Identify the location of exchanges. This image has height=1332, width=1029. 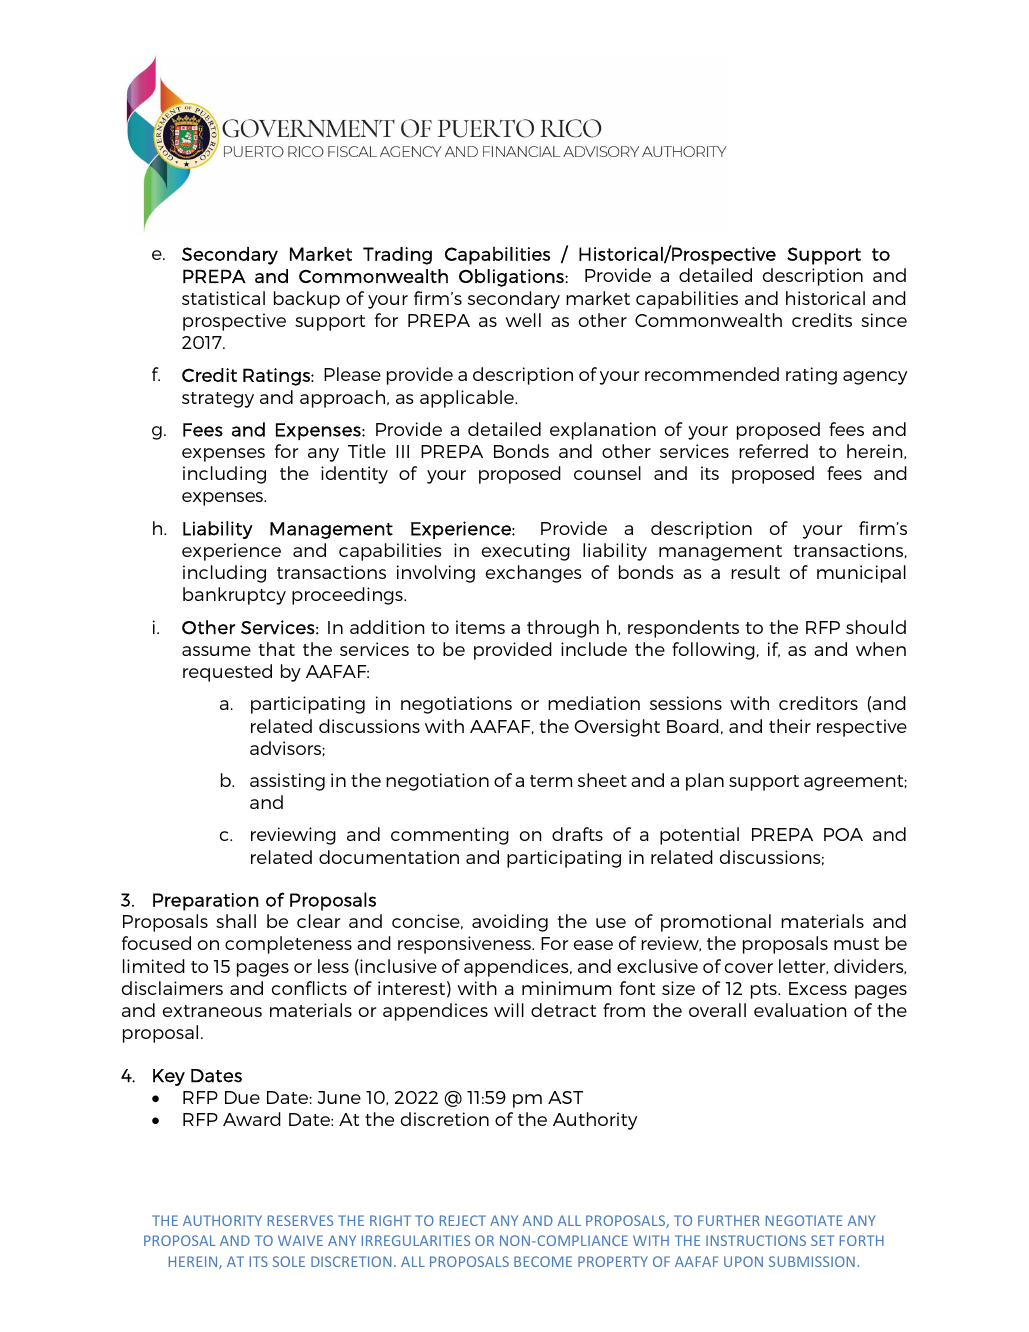
(534, 574).
